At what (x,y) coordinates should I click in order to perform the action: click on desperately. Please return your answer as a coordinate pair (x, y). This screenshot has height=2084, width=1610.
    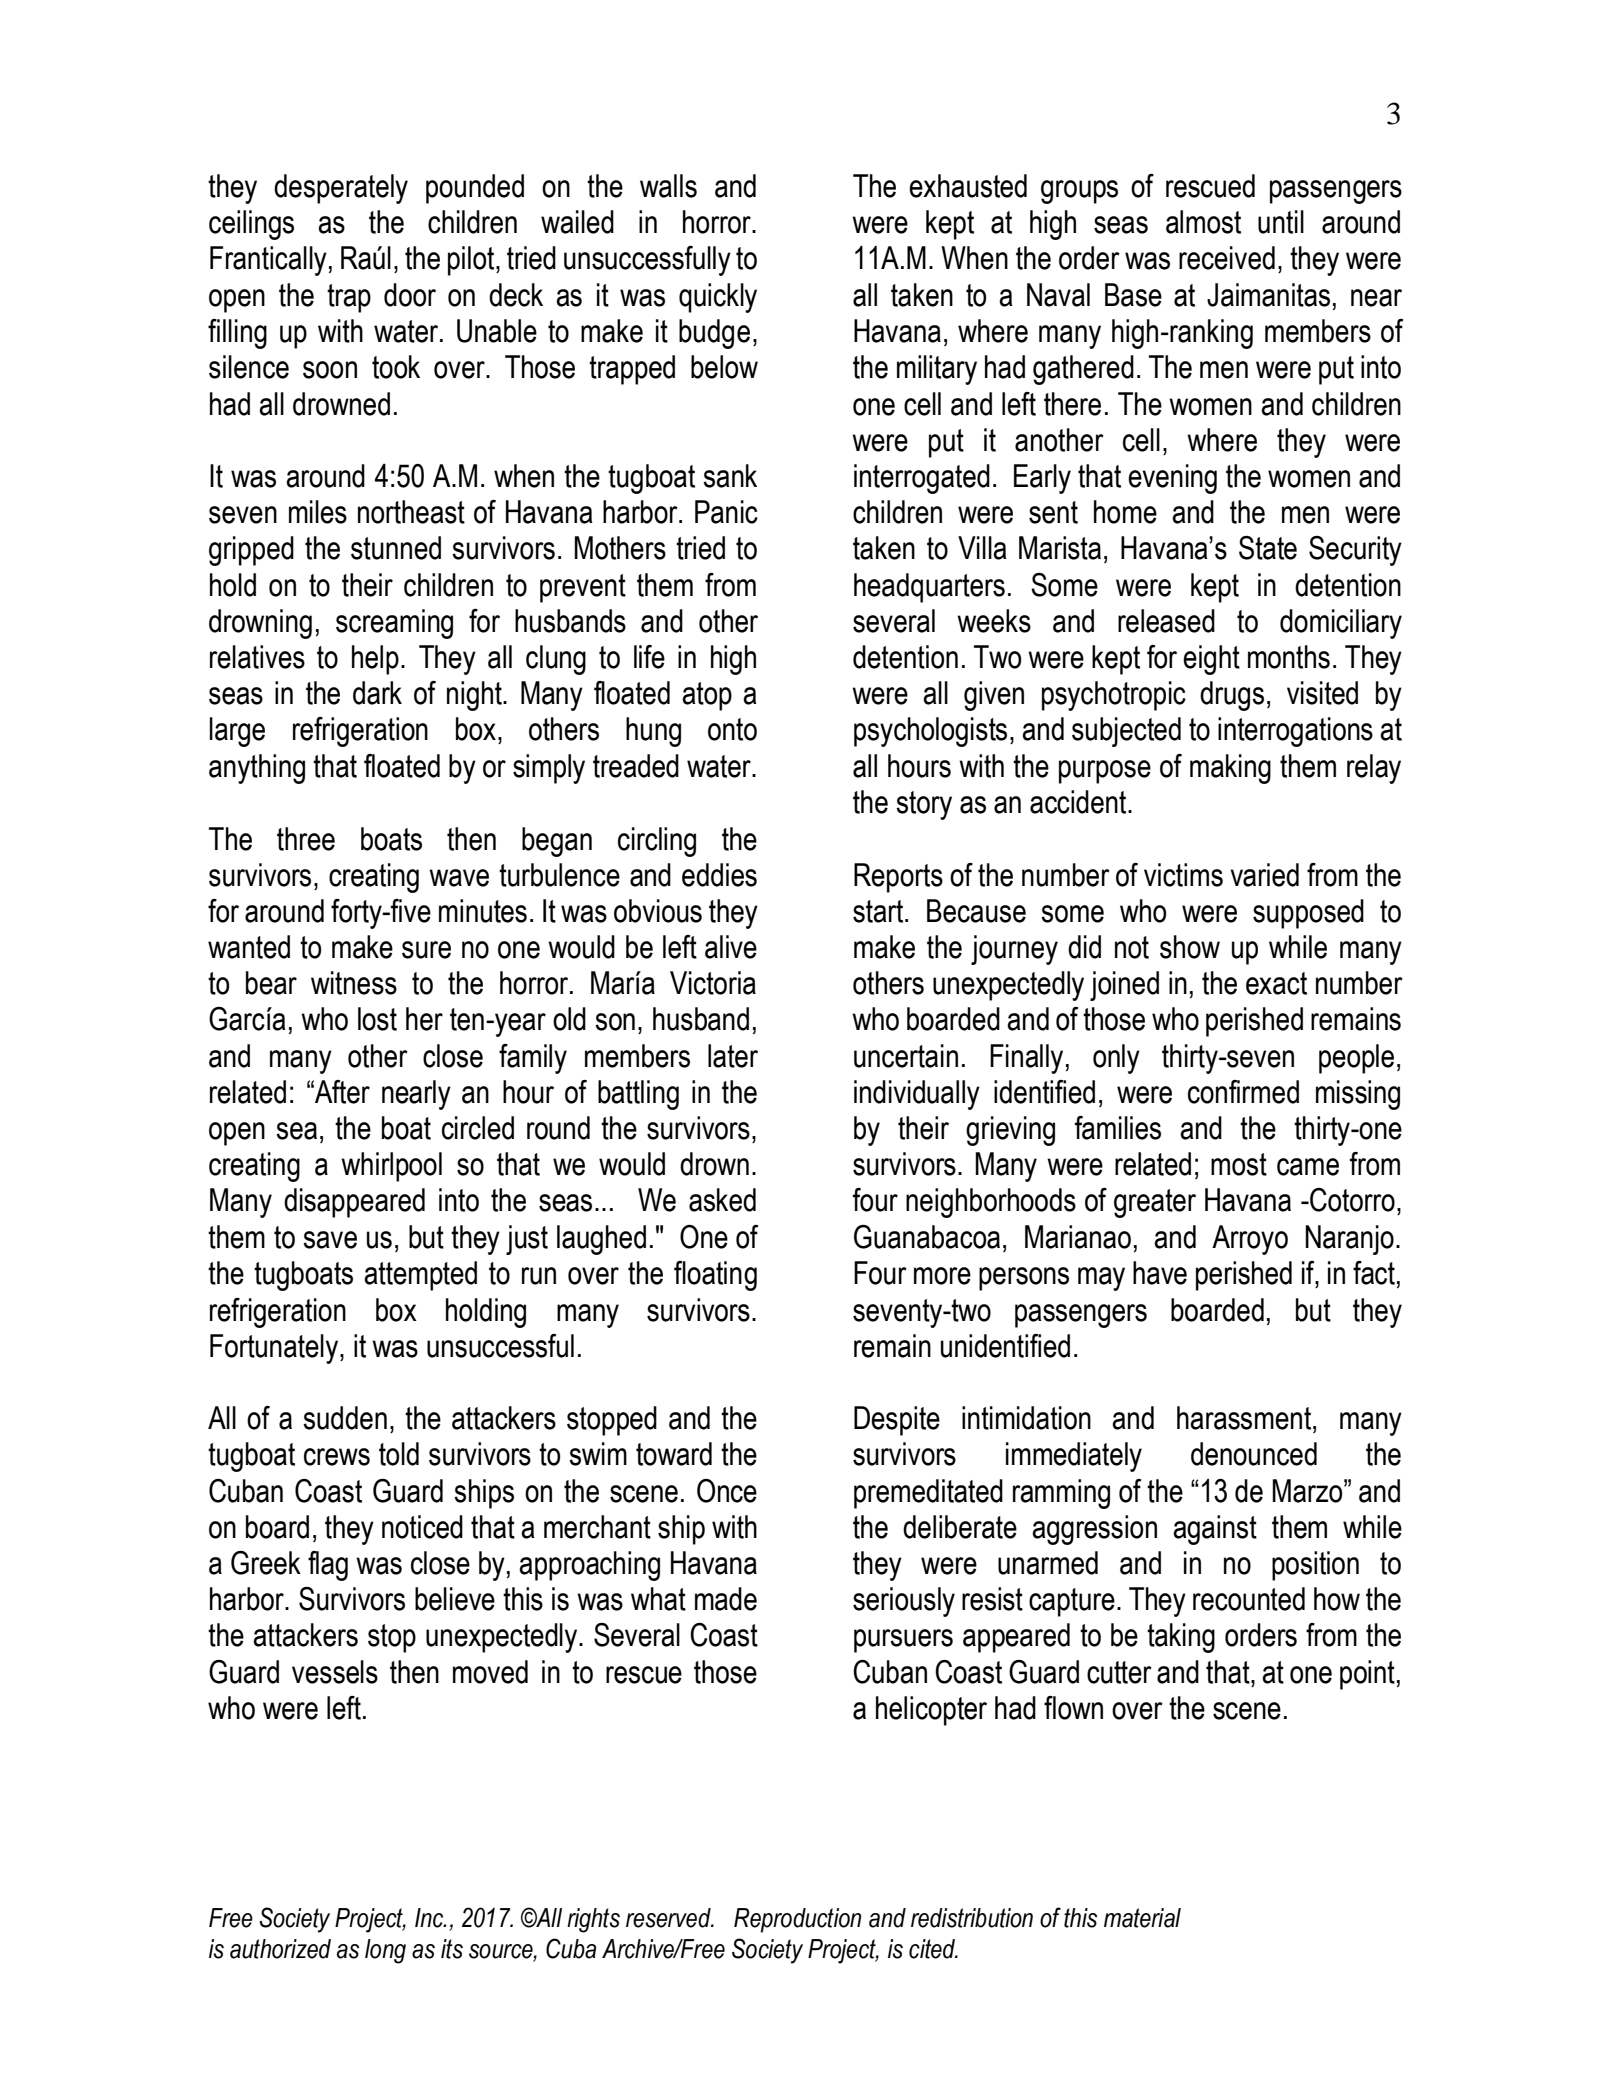
    Looking at the image, I should click on (341, 189).
